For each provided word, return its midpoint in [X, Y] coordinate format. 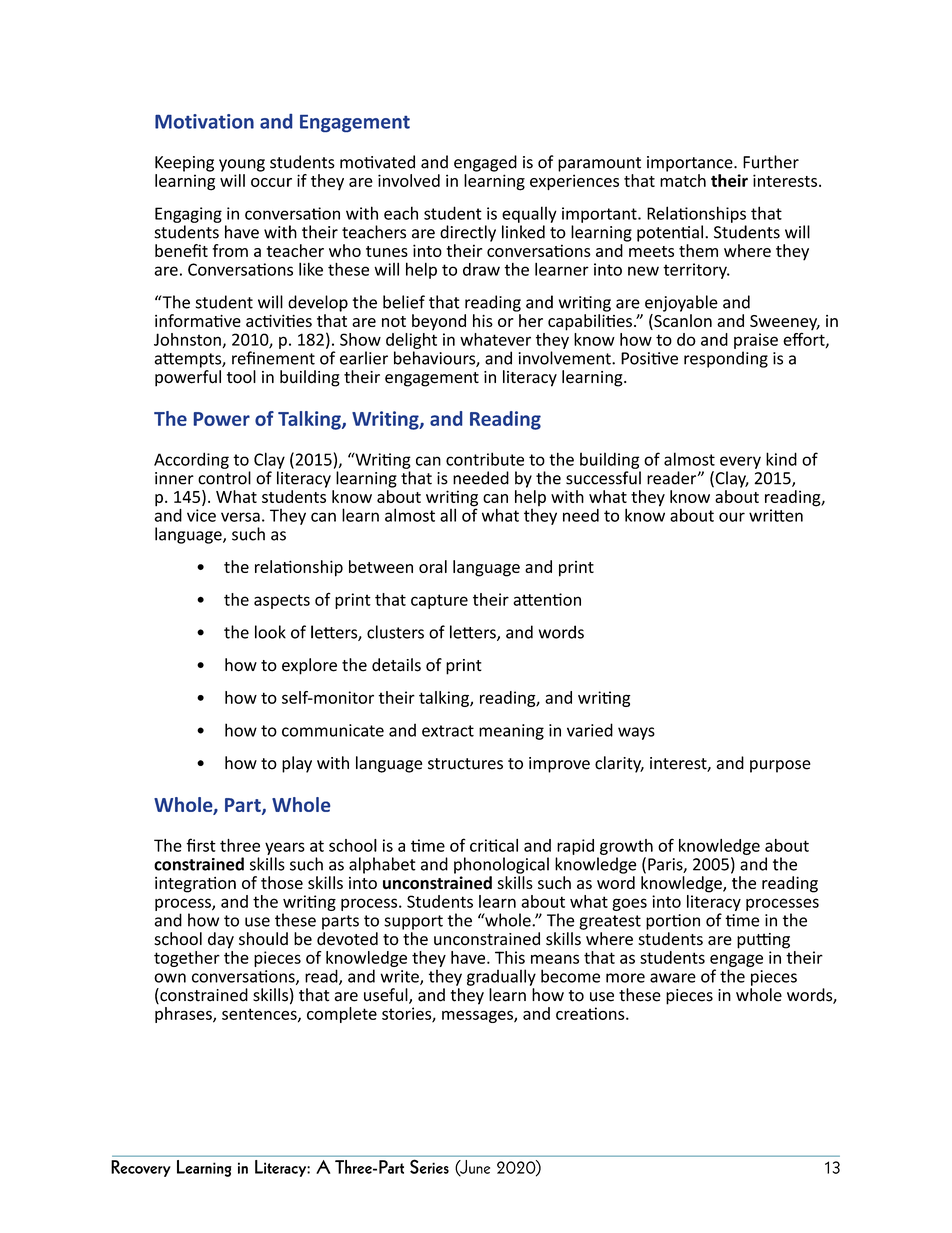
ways [636, 733]
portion [673, 922]
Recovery [141, 1168]
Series [429, 1167]
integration [195, 885]
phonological [501, 865]
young [242, 165]
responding [726, 359]
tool [241, 377]
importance [691, 164]
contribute [485, 459]
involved [409, 180]
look [270, 632]
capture [439, 601]
